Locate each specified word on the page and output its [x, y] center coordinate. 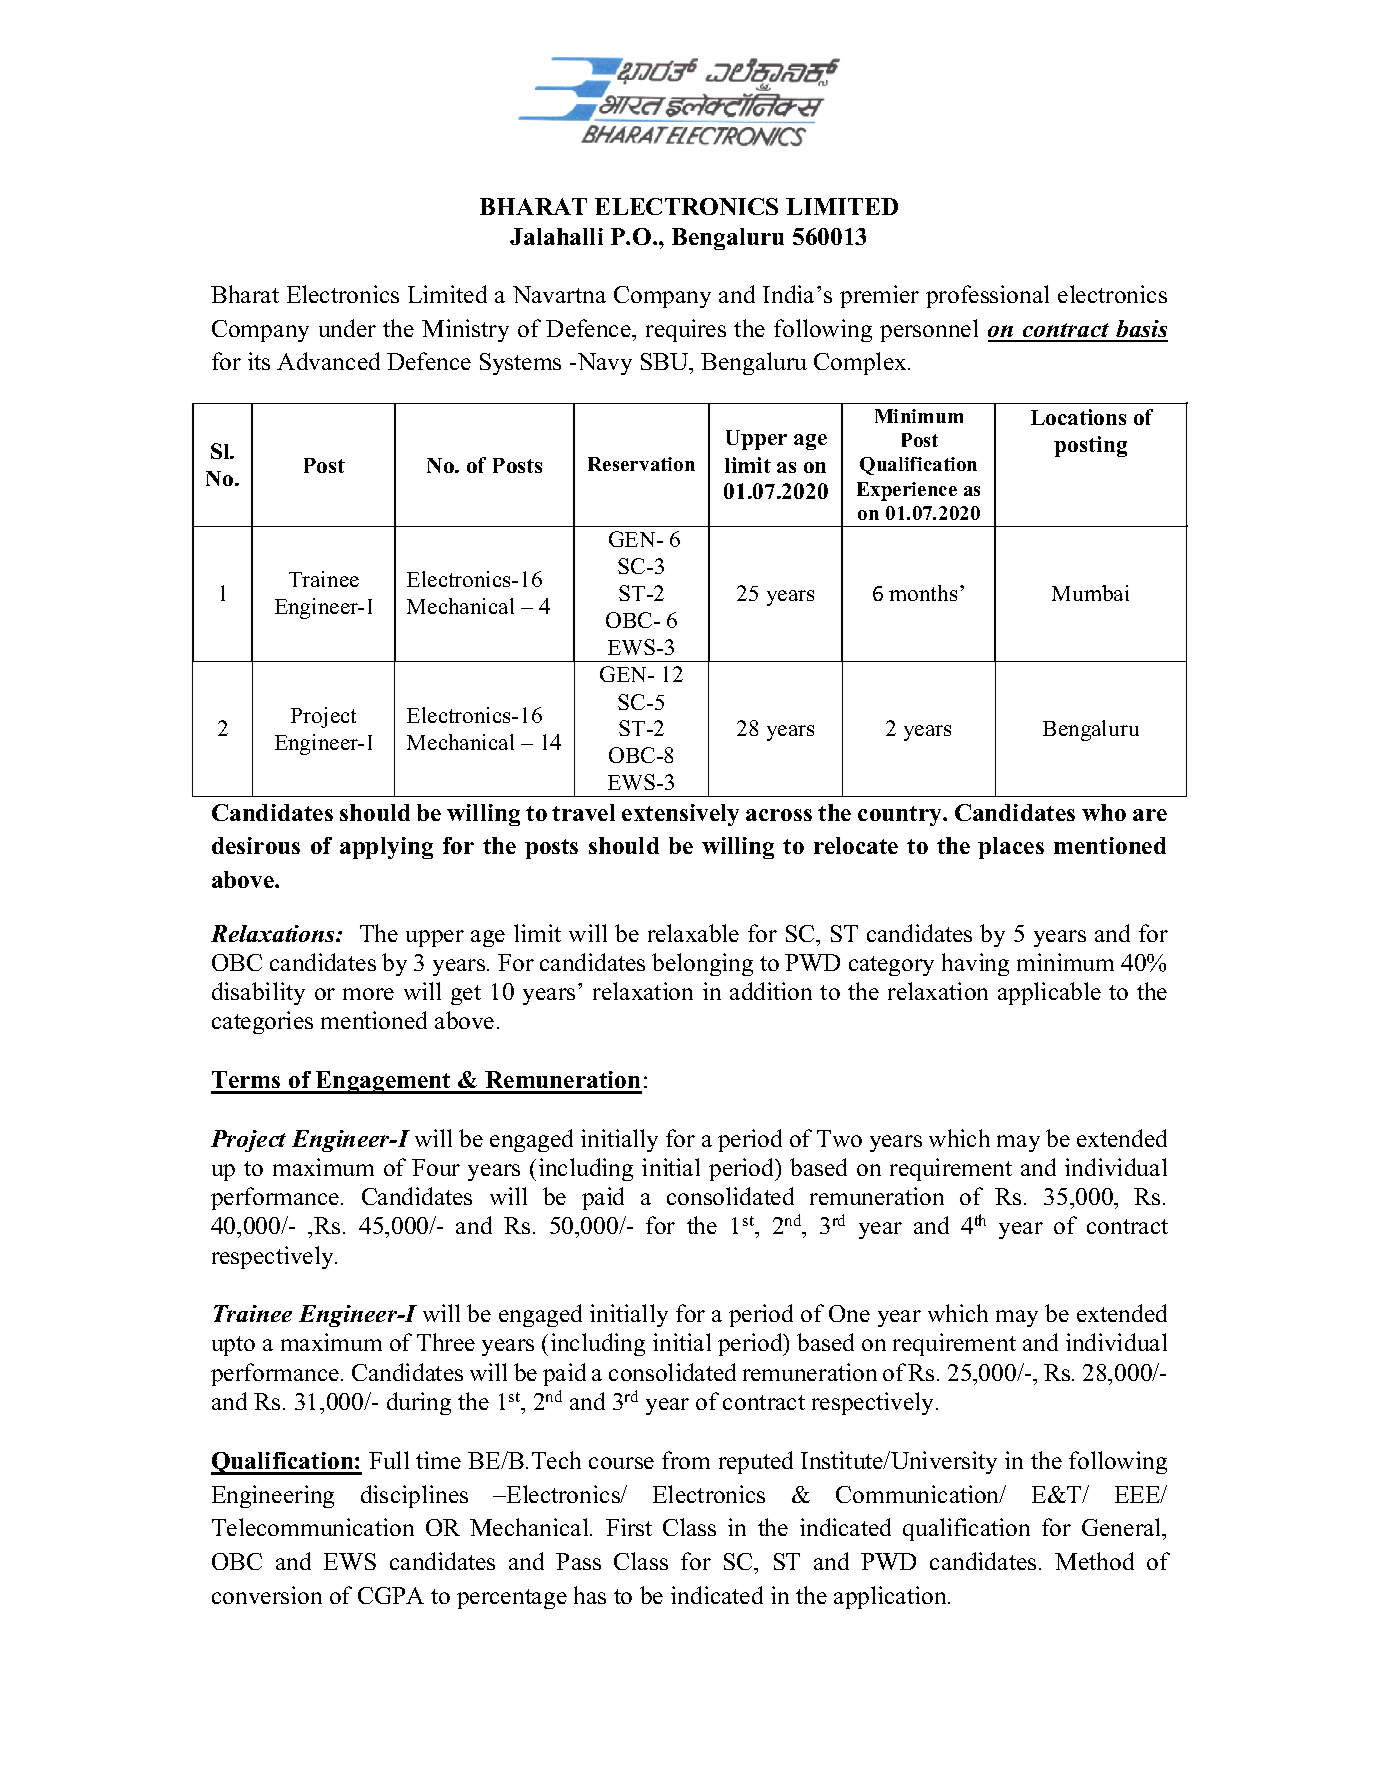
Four [436, 1167]
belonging [702, 964]
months [923, 593]
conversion [267, 1595]
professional [987, 296]
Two [839, 1138]
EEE [1139, 1494]
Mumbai [1090, 593]
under [347, 328]
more [368, 994]
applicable [1049, 993]
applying [386, 848]
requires [686, 330]
